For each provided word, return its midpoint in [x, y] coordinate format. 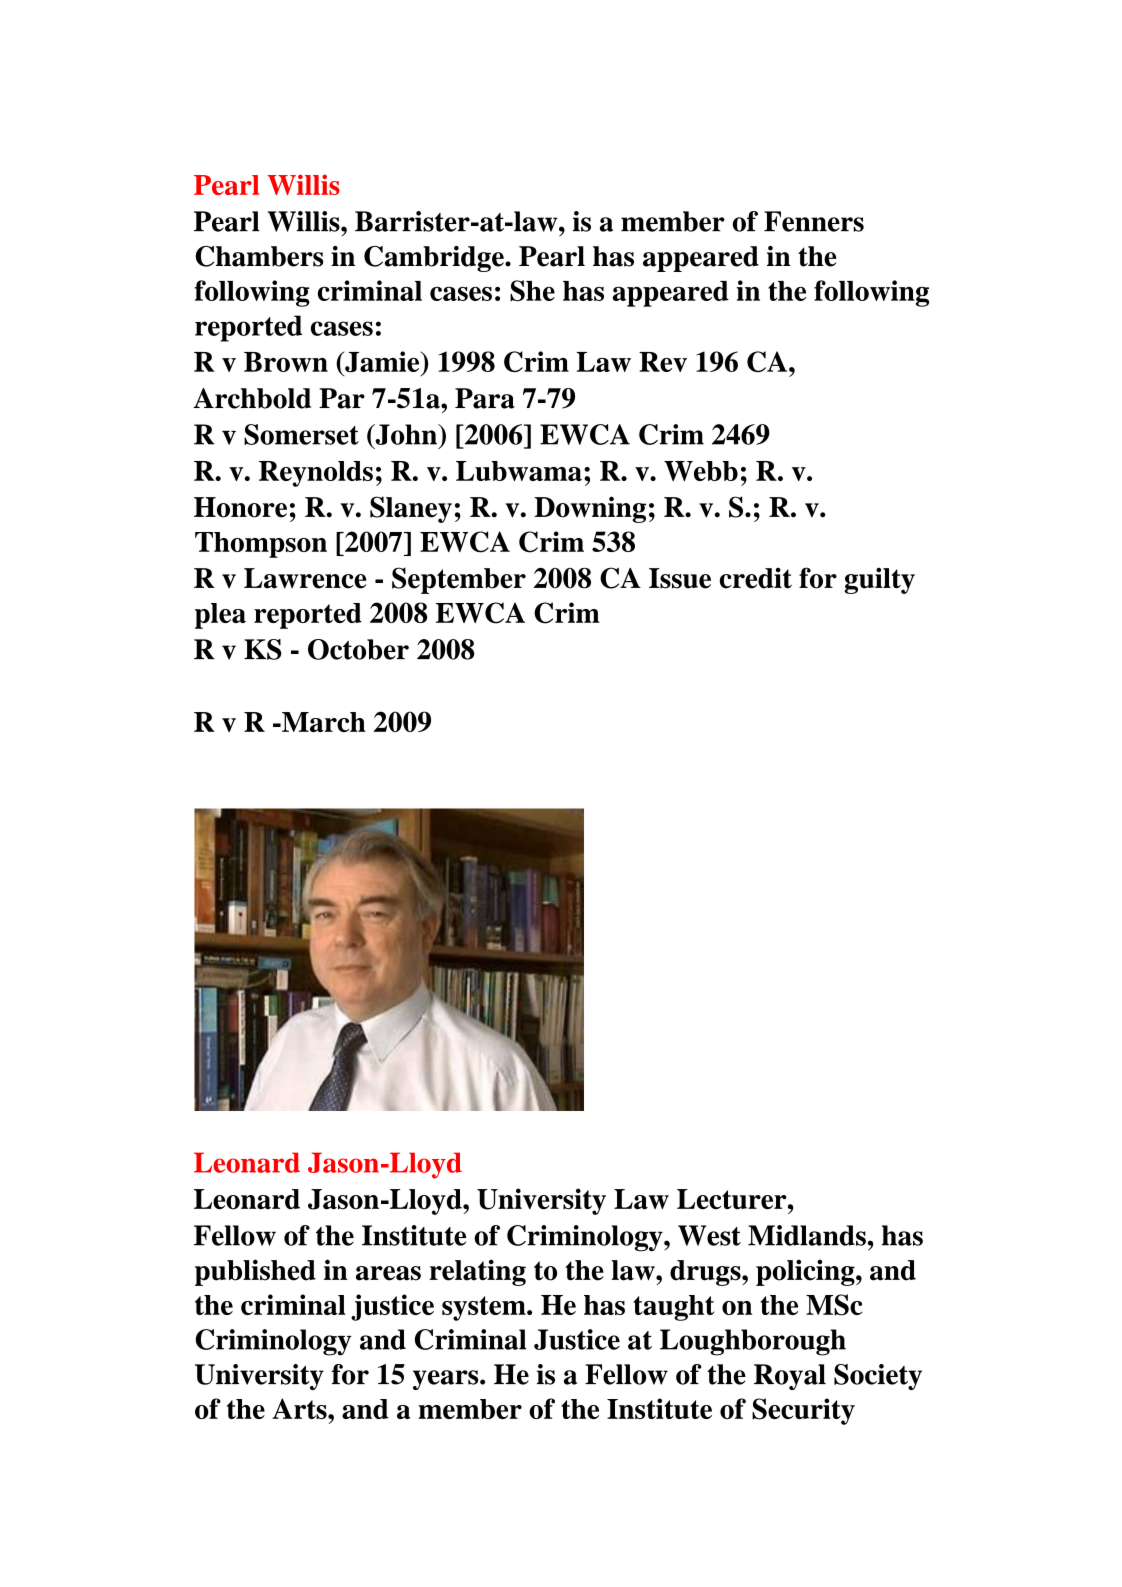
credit [756, 578]
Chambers [259, 256]
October [358, 649]
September [459, 580]
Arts [300, 1408]
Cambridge [435, 259]
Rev [663, 362]
